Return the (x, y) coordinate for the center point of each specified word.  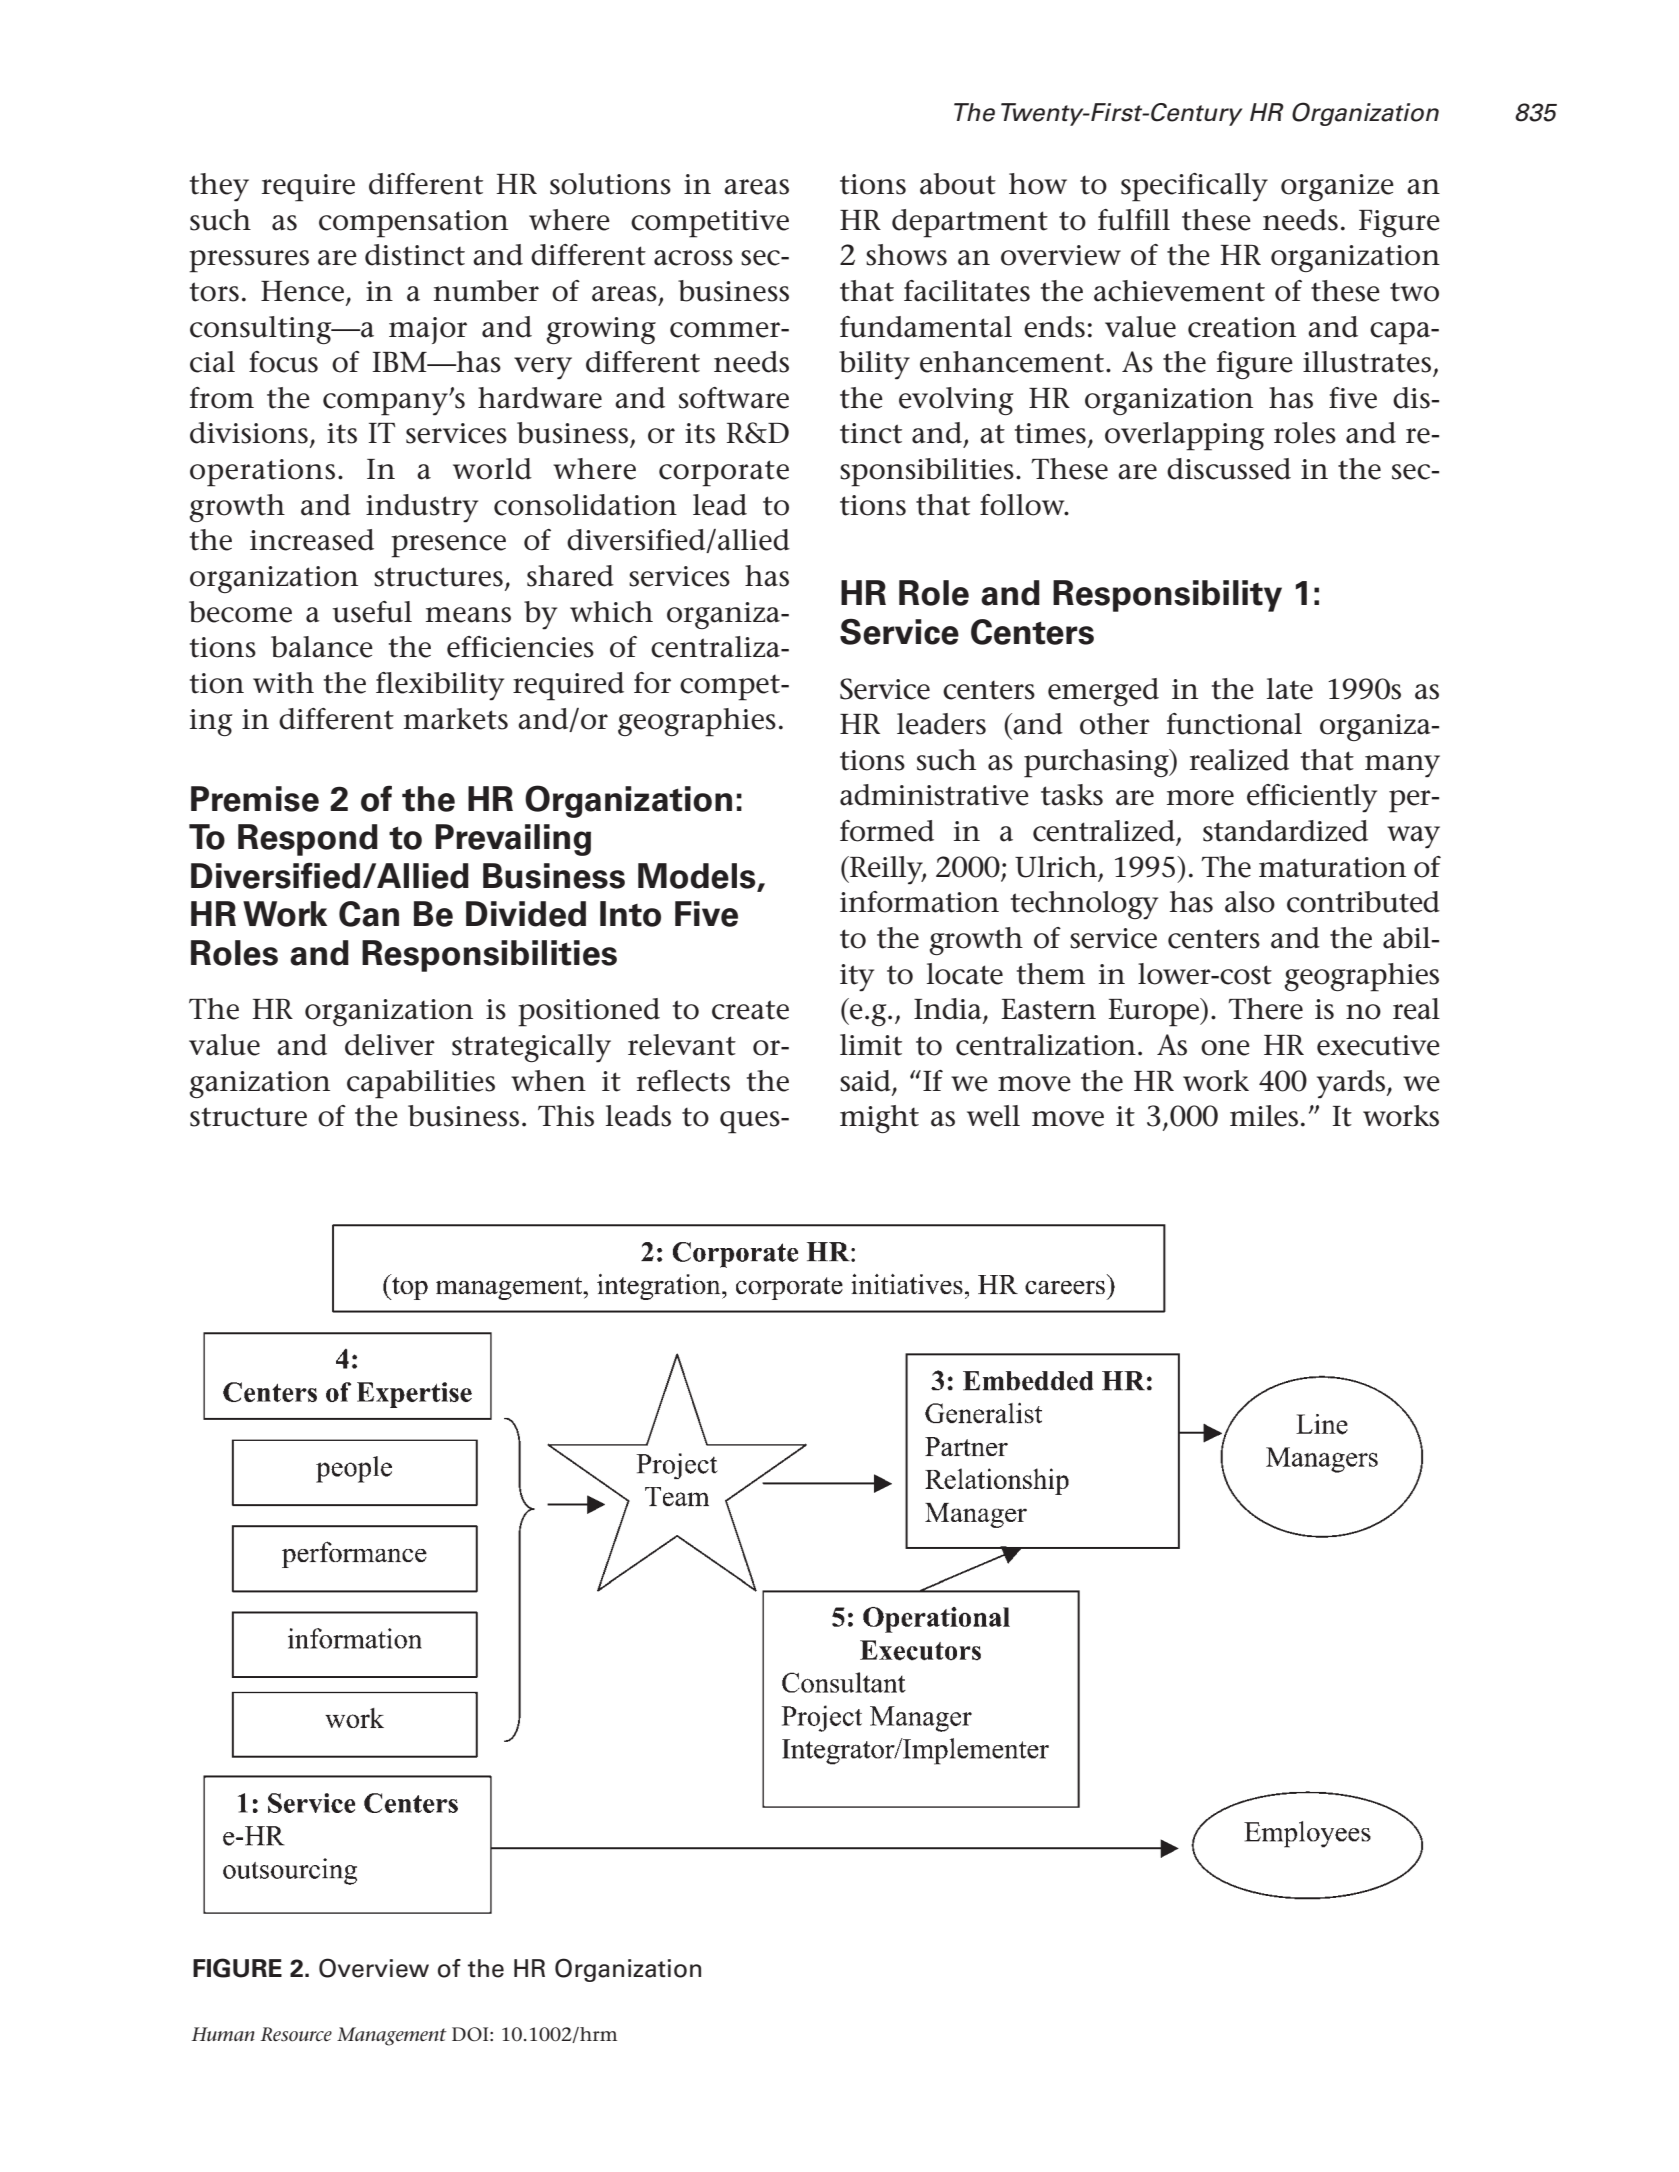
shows (906, 255)
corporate (724, 473)
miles (1264, 1116)
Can (369, 914)
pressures (249, 261)
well (993, 1116)
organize (1337, 187)
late (1290, 689)
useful (372, 612)
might (879, 1119)
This (566, 1116)
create (750, 1010)
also (1250, 902)
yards (1352, 1084)
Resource (296, 2034)
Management (392, 2036)
